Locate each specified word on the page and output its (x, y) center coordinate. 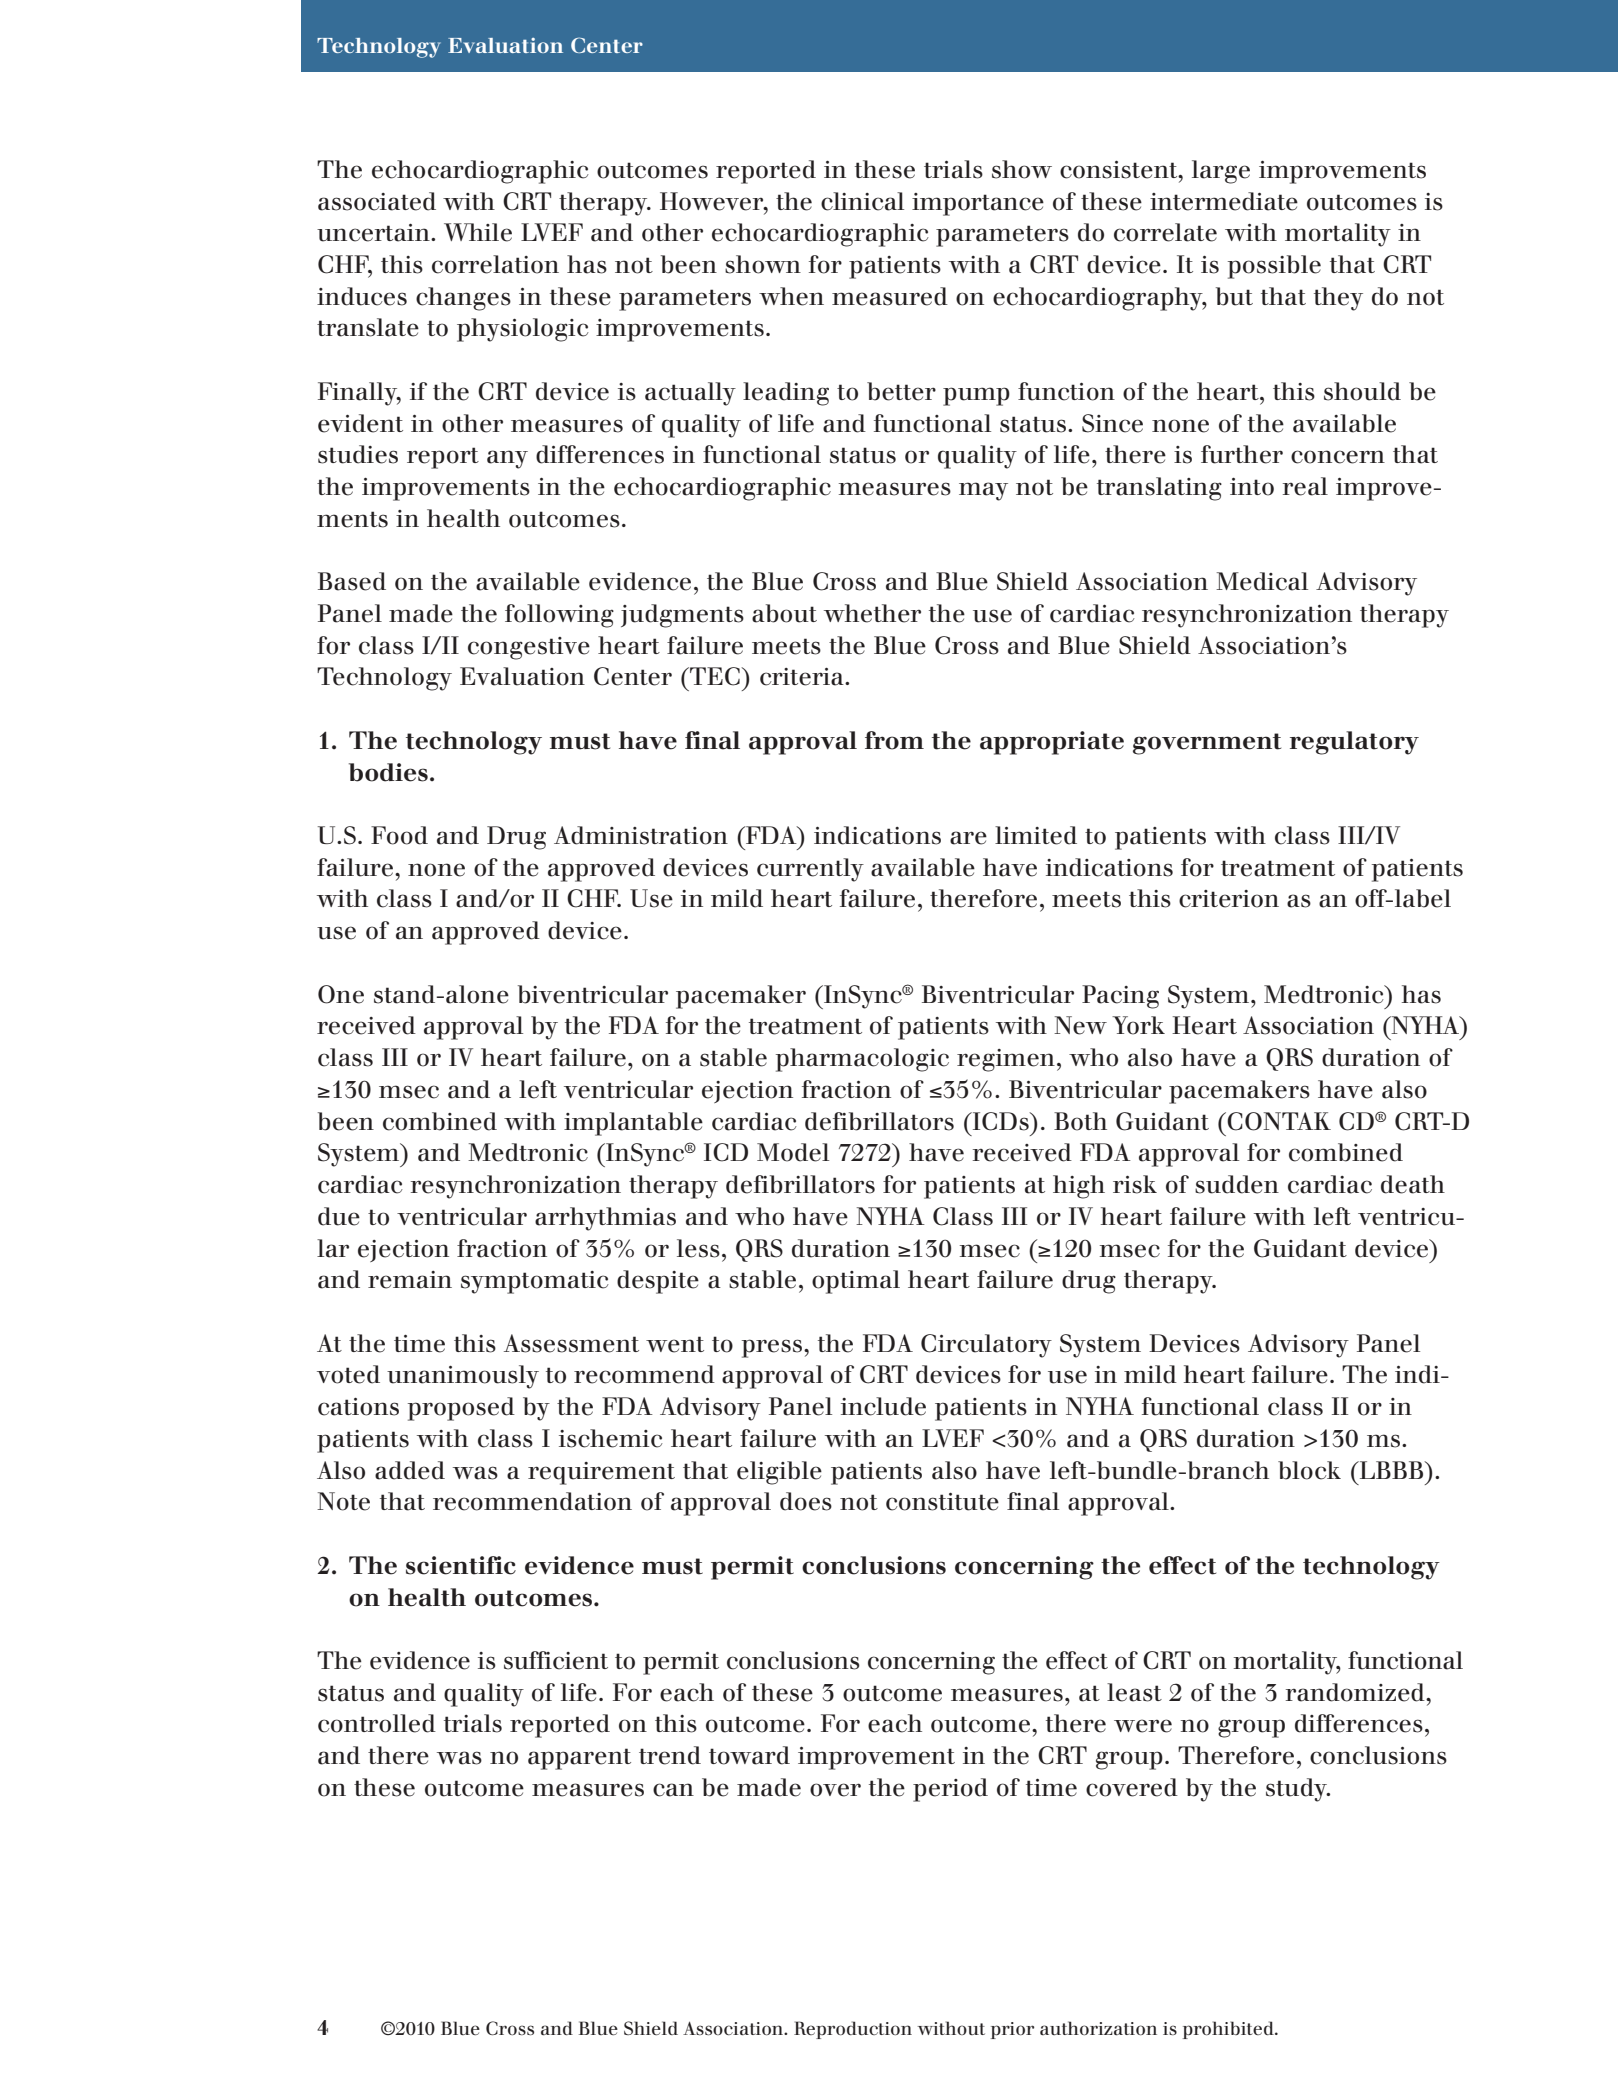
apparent (579, 1759)
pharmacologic (862, 1060)
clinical (862, 201)
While (478, 232)
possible (1274, 267)
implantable (633, 1124)
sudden (1237, 1184)
